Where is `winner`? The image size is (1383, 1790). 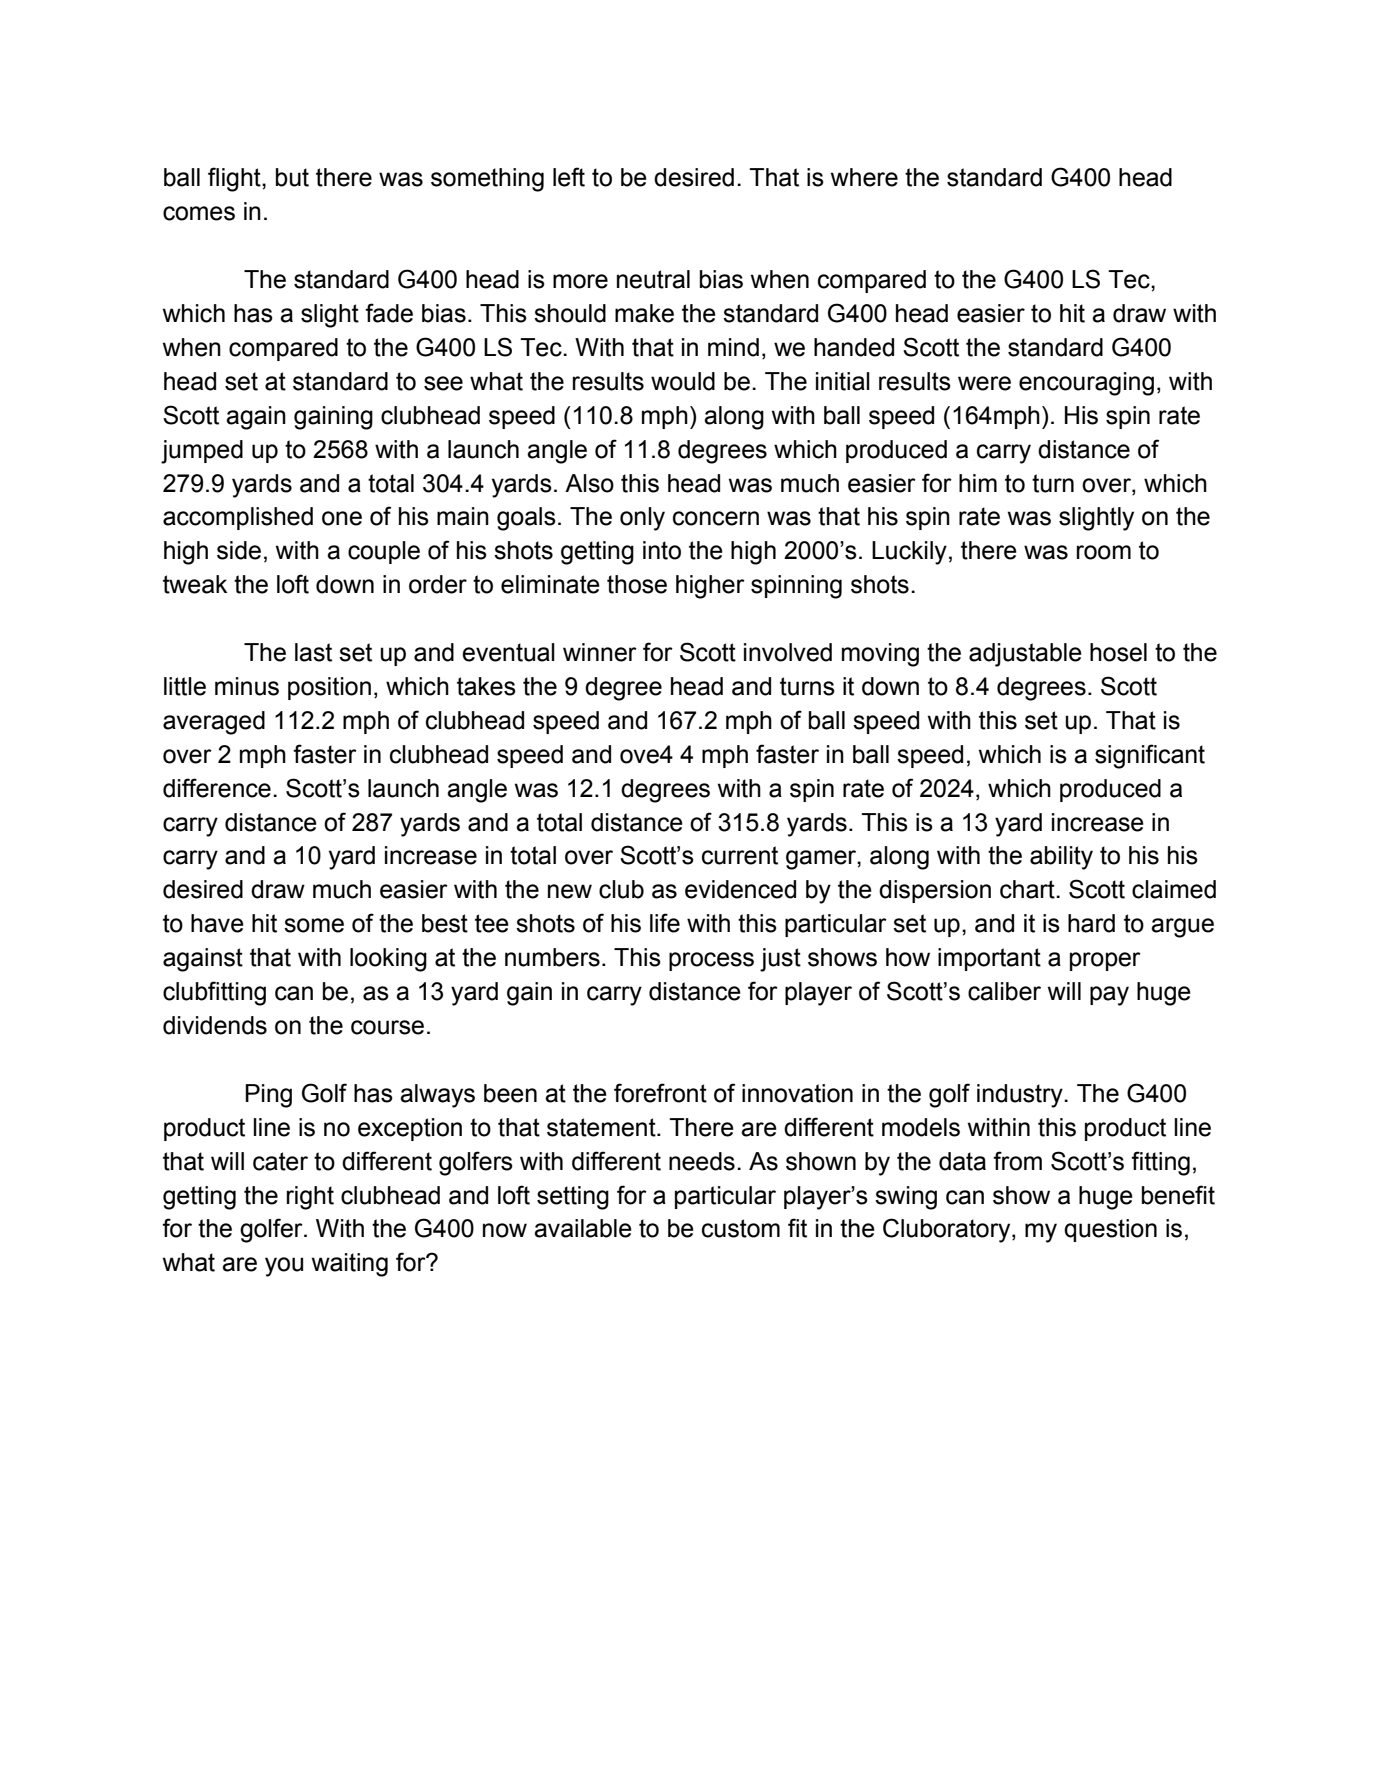 winner is located at coordinates (600, 652).
